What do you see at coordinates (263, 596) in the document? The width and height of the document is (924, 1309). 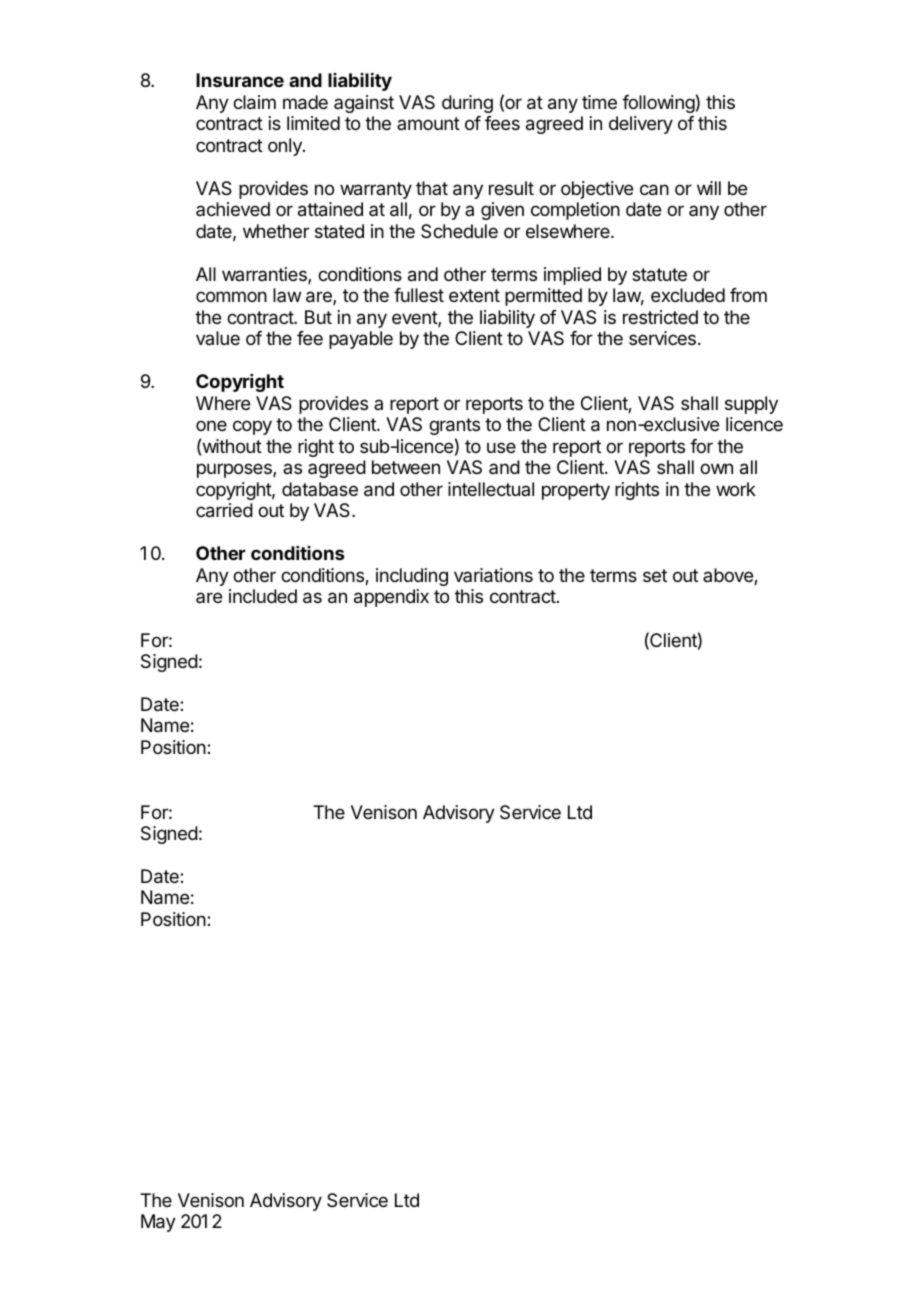 I see `included` at bounding box center [263, 596].
